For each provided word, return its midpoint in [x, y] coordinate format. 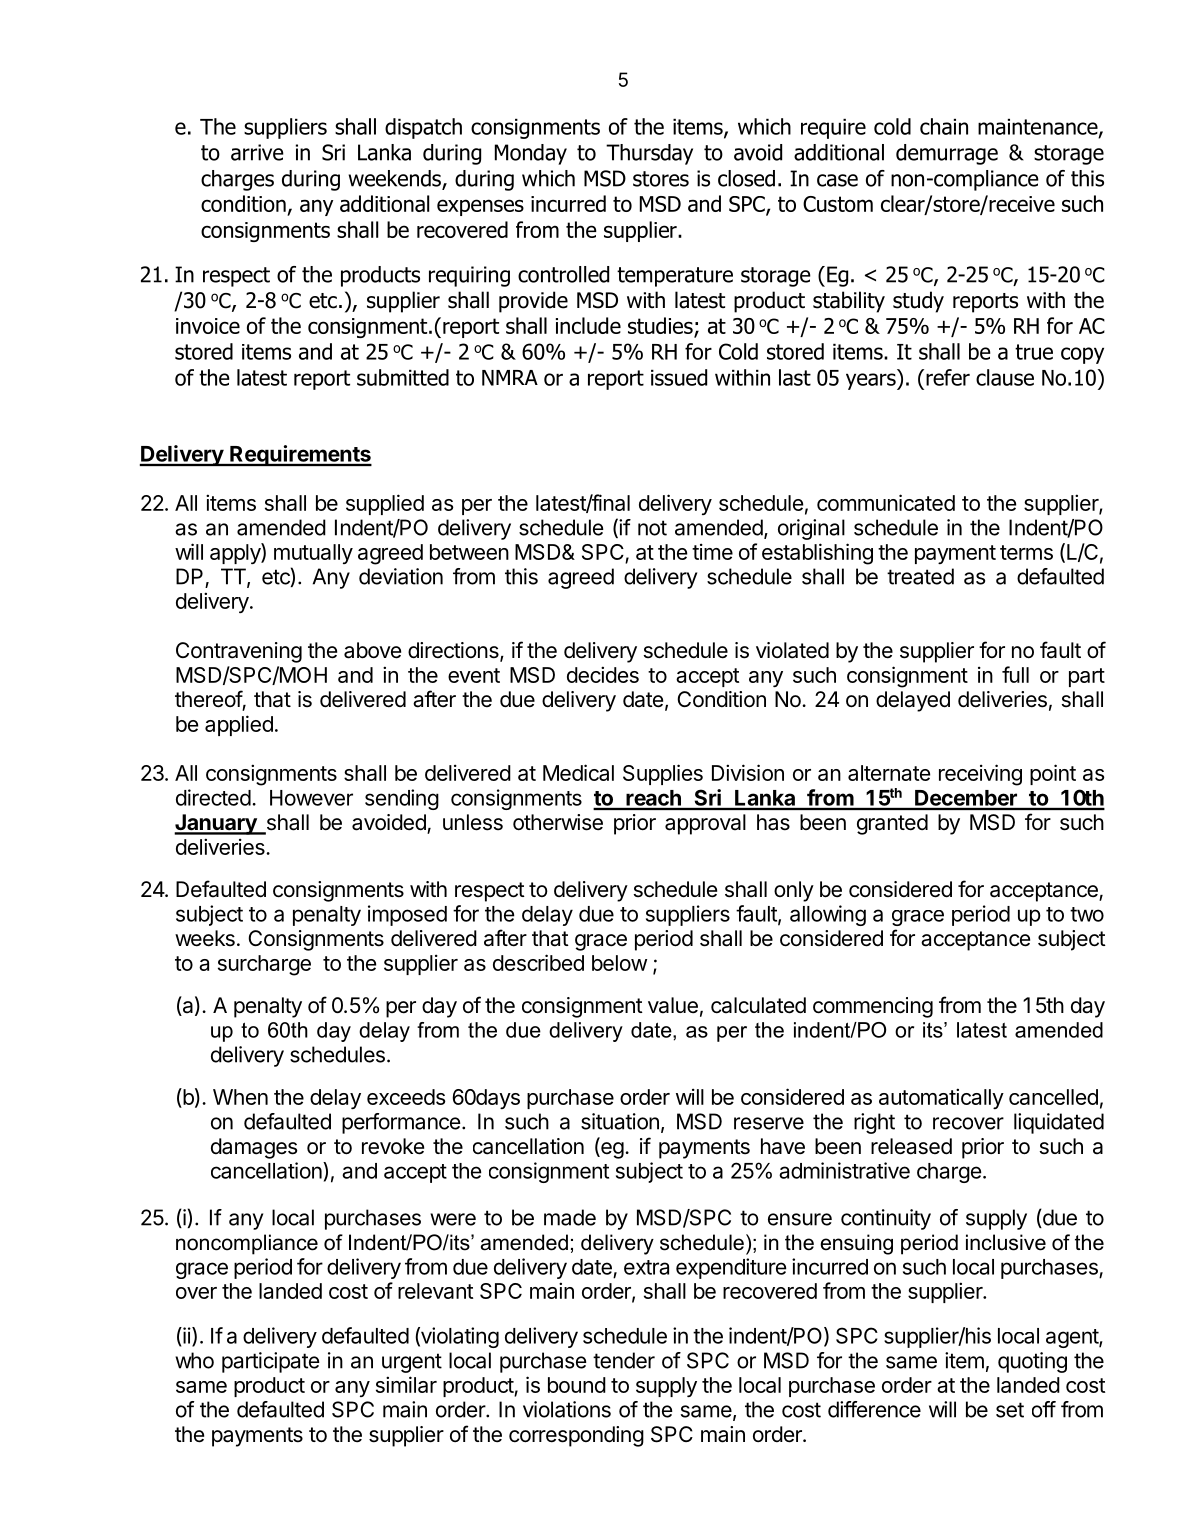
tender [624, 1360]
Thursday [649, 154]
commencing [873, 1007]
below [619, 963]
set [1010, 1410]
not [652, 528]
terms [1026, 552]
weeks [205, 938]
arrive [257, 152]
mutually [313, 554]
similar [406, 1384]
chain [944, 126]
